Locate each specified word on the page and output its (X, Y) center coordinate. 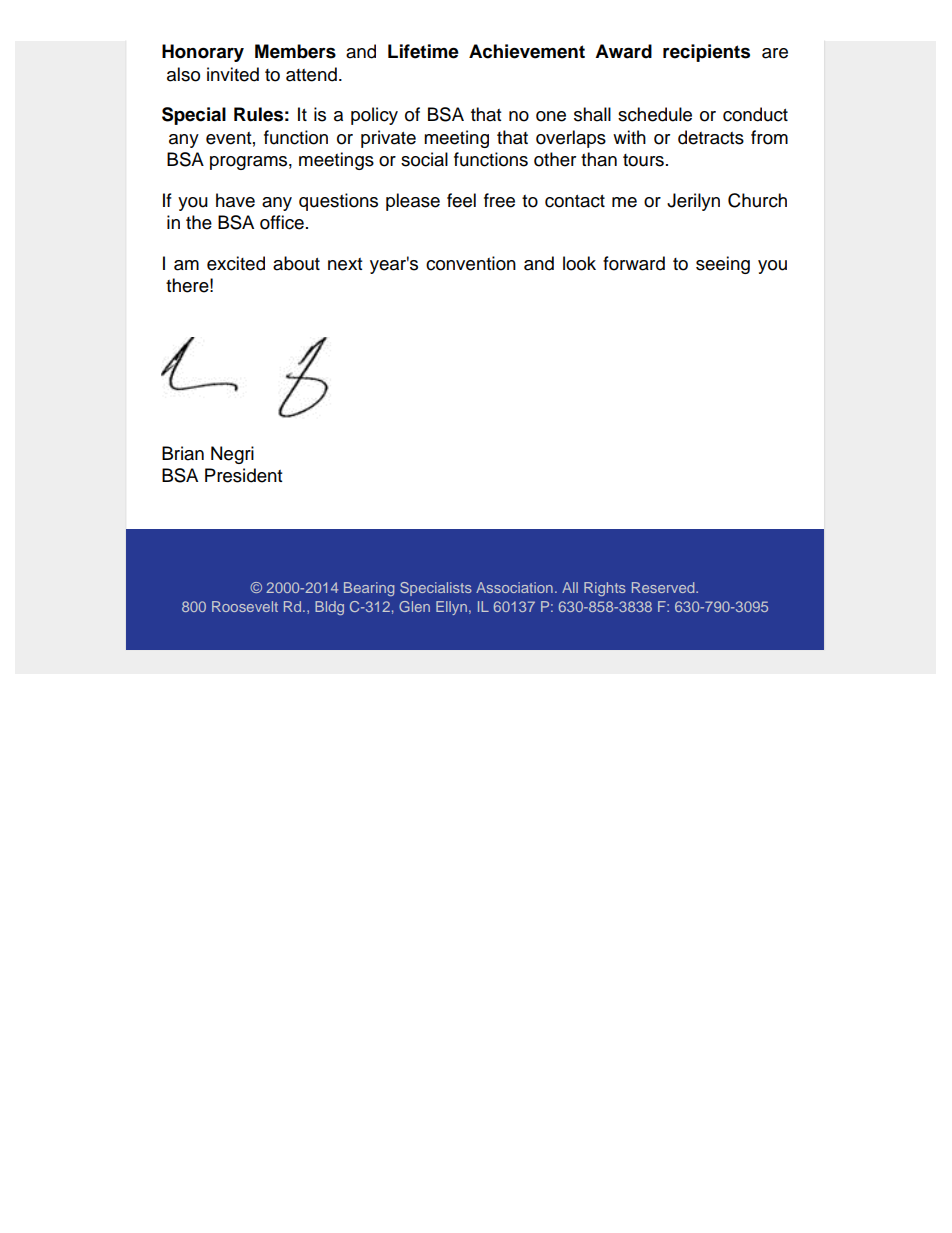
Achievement (527, 51)
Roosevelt (245, 606)
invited (233, 74)
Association (514, 587)
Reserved (664, 587)
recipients (706, 53)
